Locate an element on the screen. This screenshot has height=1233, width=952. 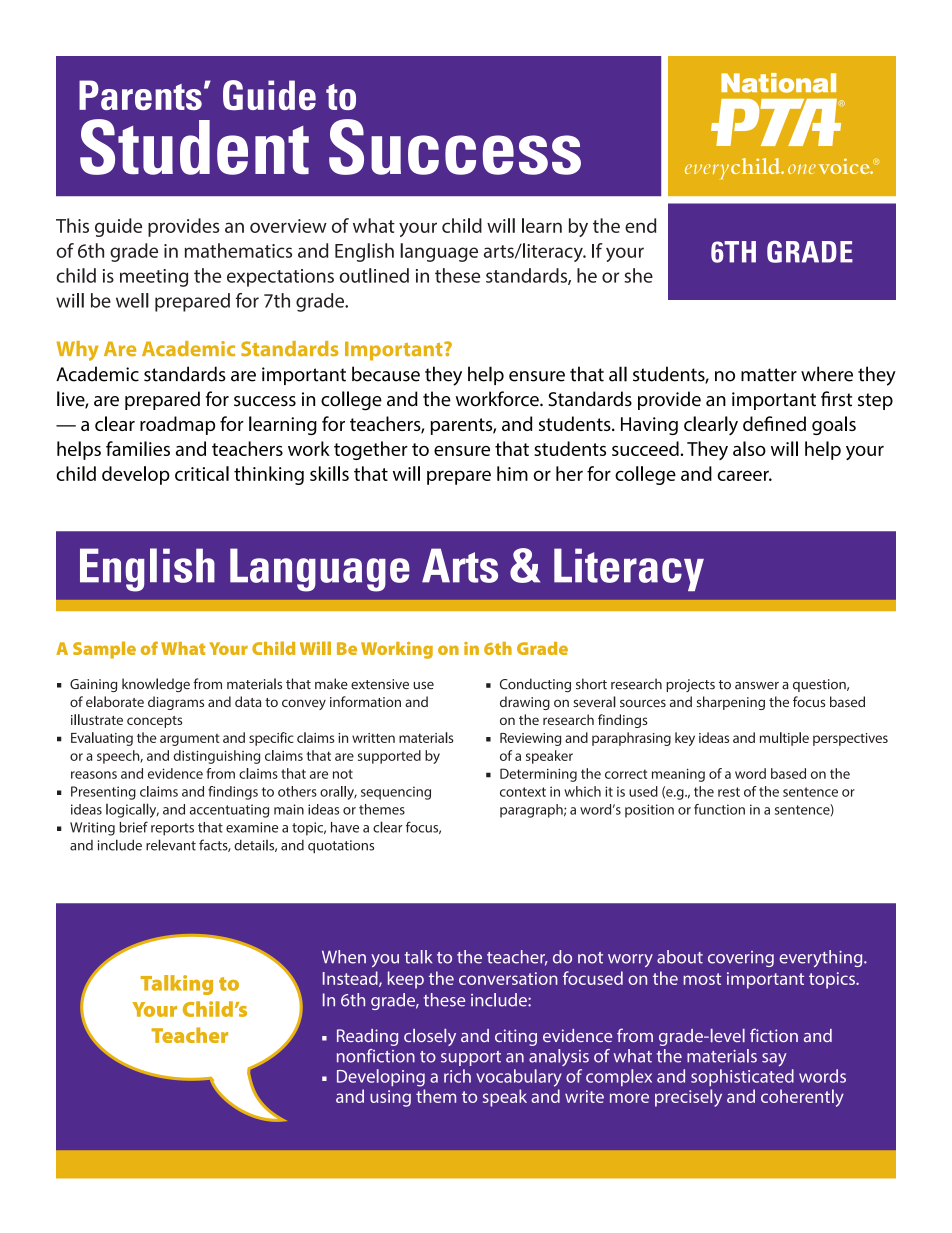
outlined is located at coordinates (374, 275).
